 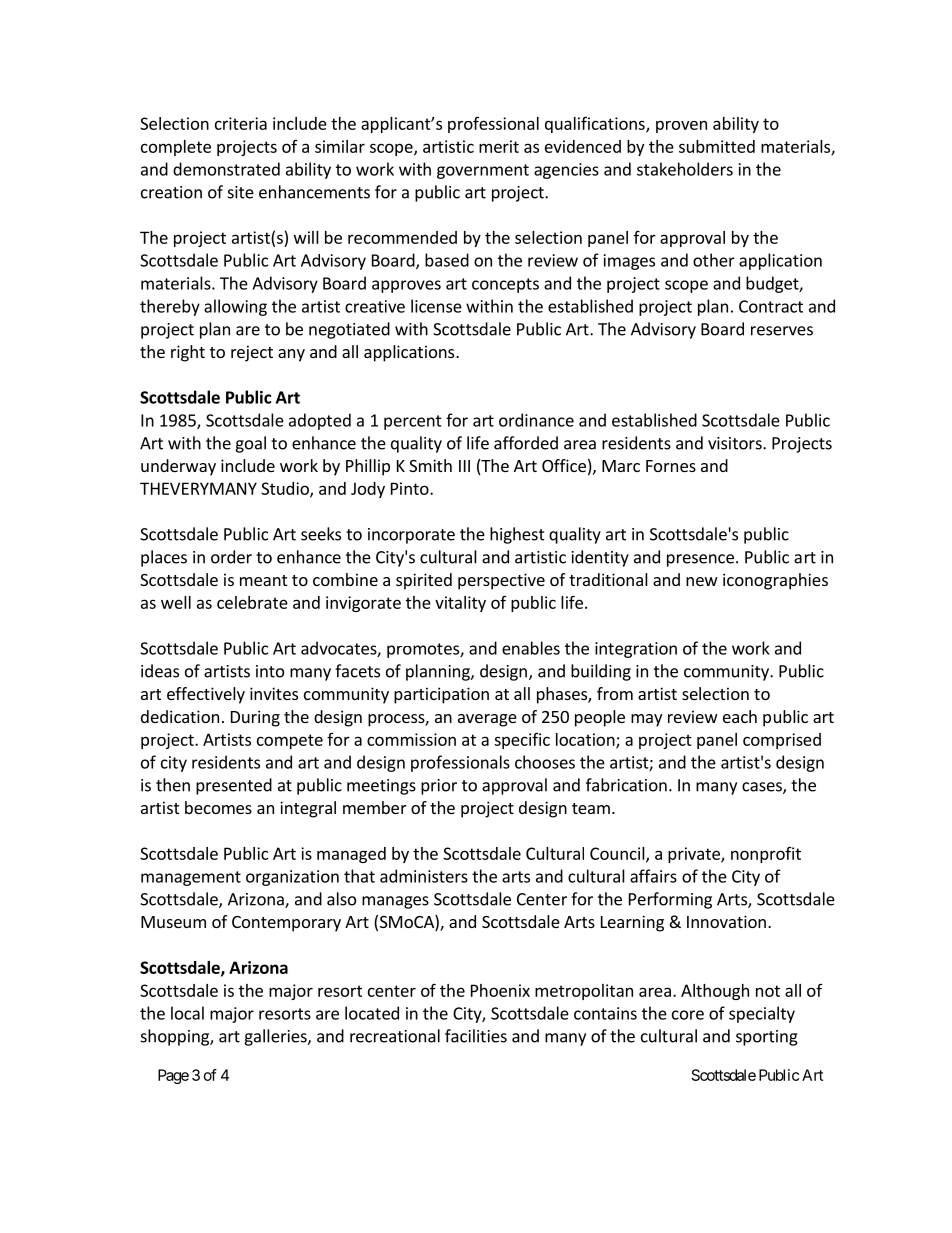 What do you see at coordinates (736, 443) in the screenshot?
I see `visitors` at bounding box center [736, 443].
